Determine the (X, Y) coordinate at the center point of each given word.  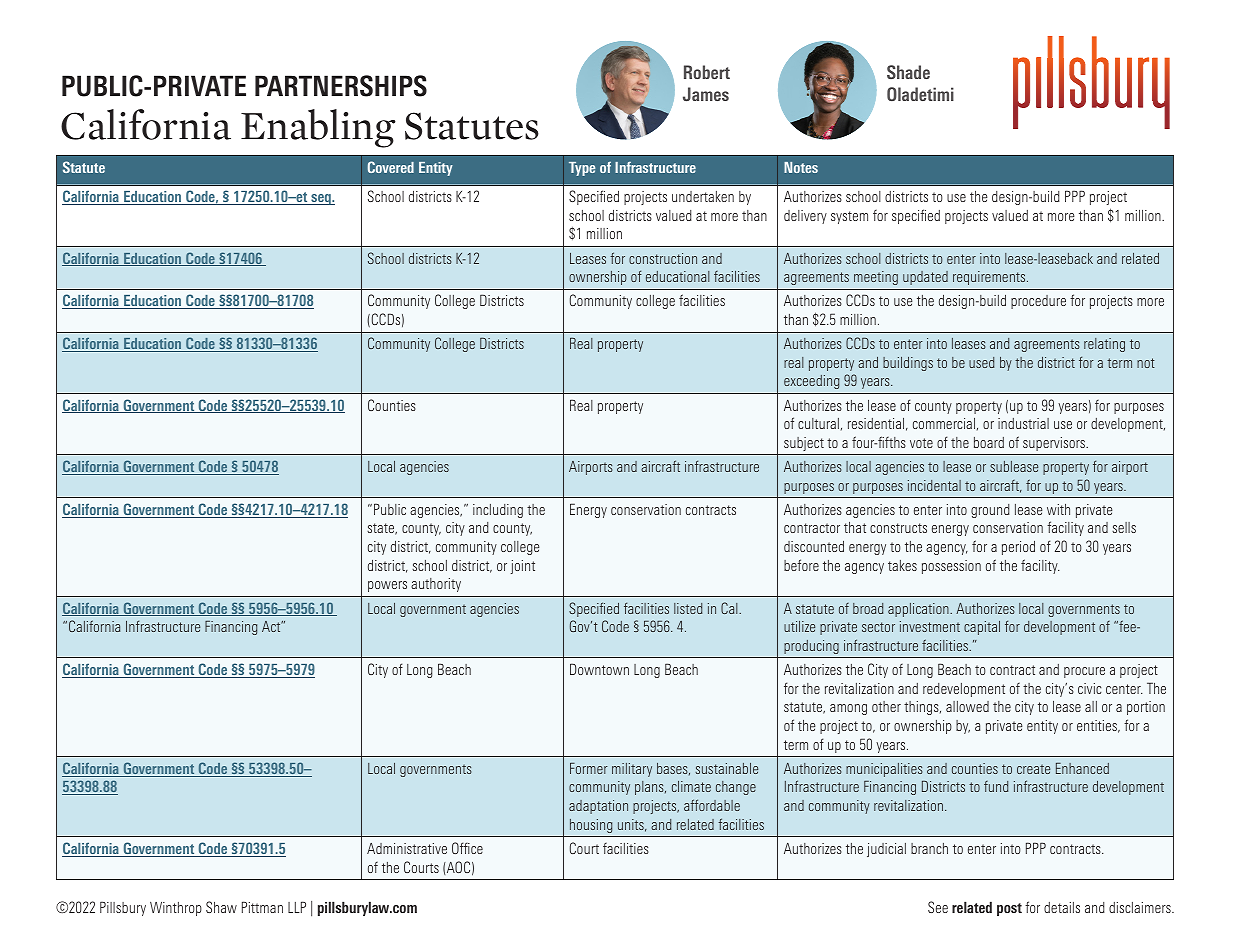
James (706, 94)
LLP (297, 907)
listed (688, 608)
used (981, 362)
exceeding (811, 382)
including (498, 511)
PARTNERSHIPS (341, 86)
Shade (908, 72)
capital (982, 628)
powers (387, 586)
